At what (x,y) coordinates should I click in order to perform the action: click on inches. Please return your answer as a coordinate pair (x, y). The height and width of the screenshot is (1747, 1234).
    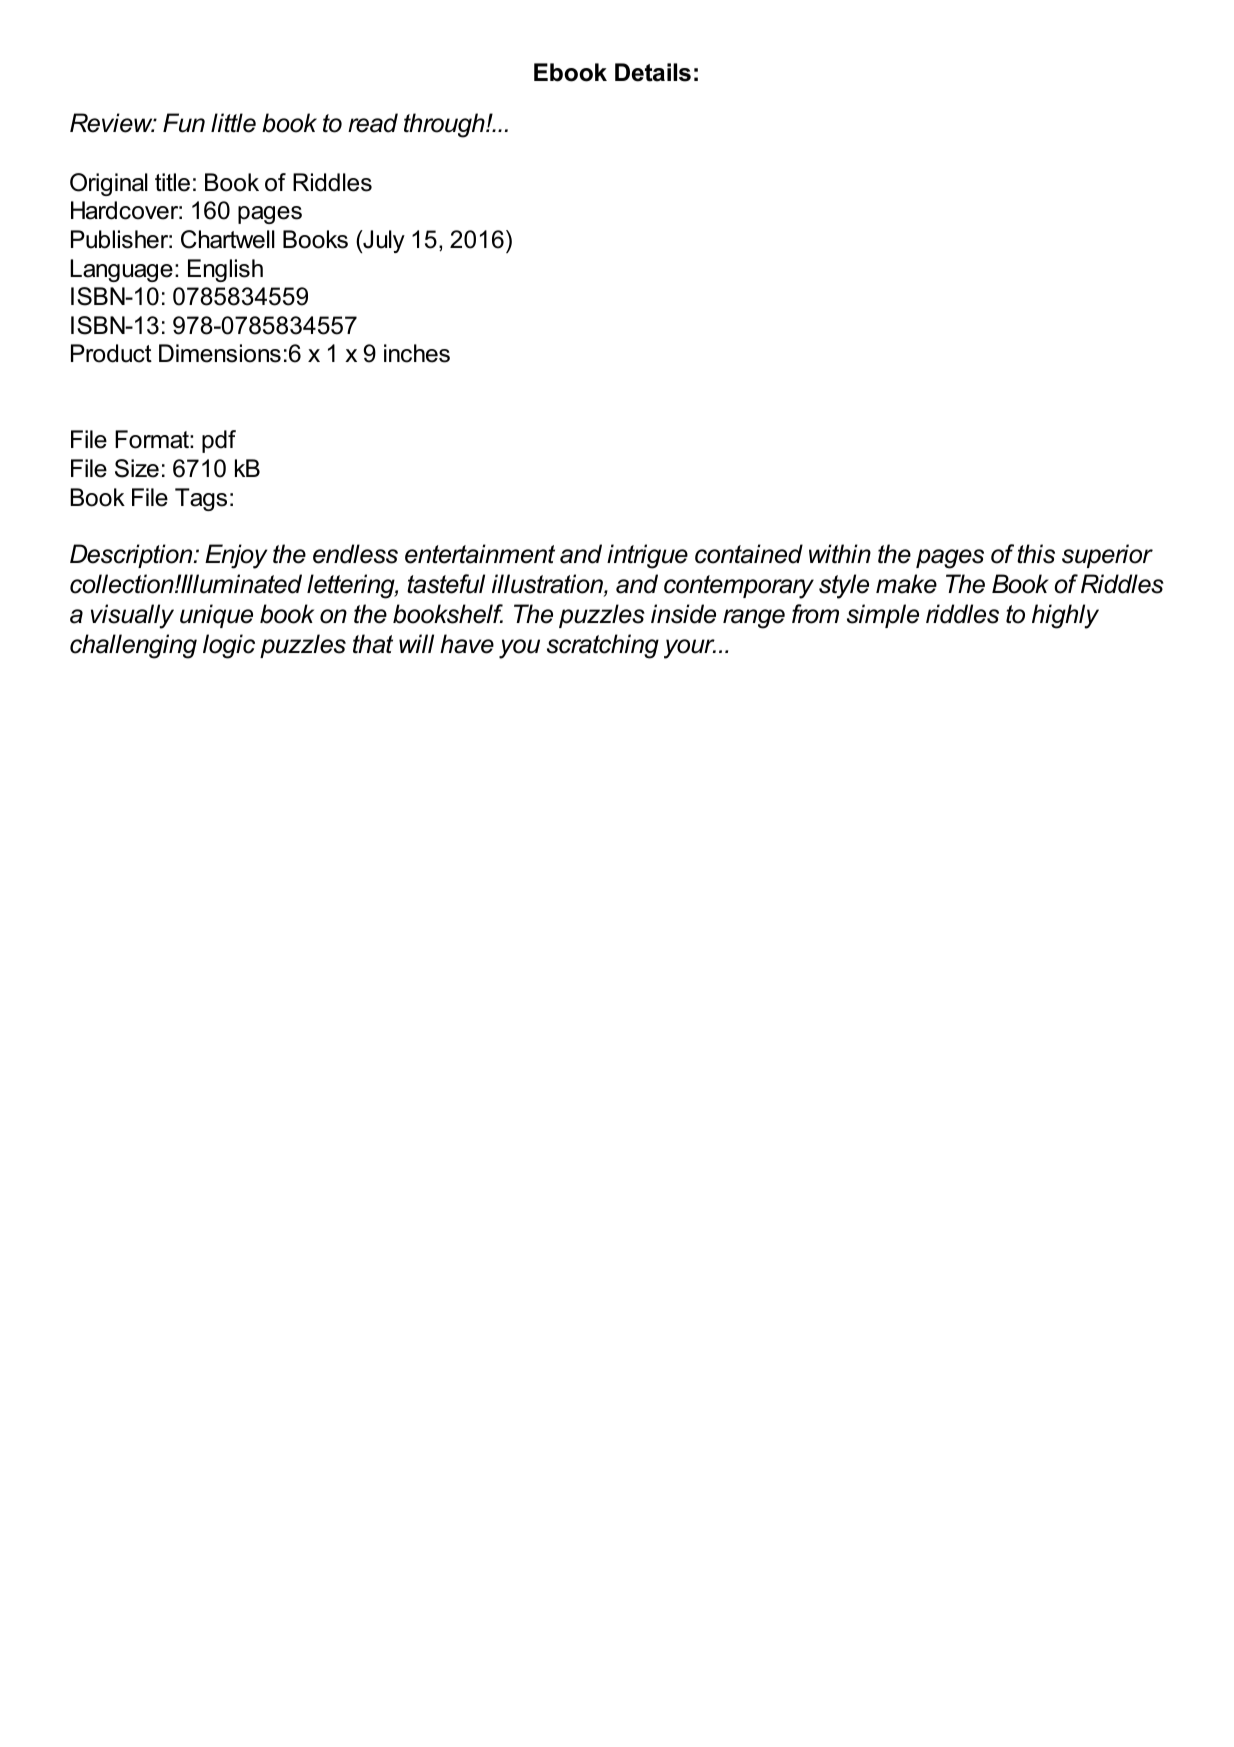
    Looking at the image, I should click on (417, 353).
